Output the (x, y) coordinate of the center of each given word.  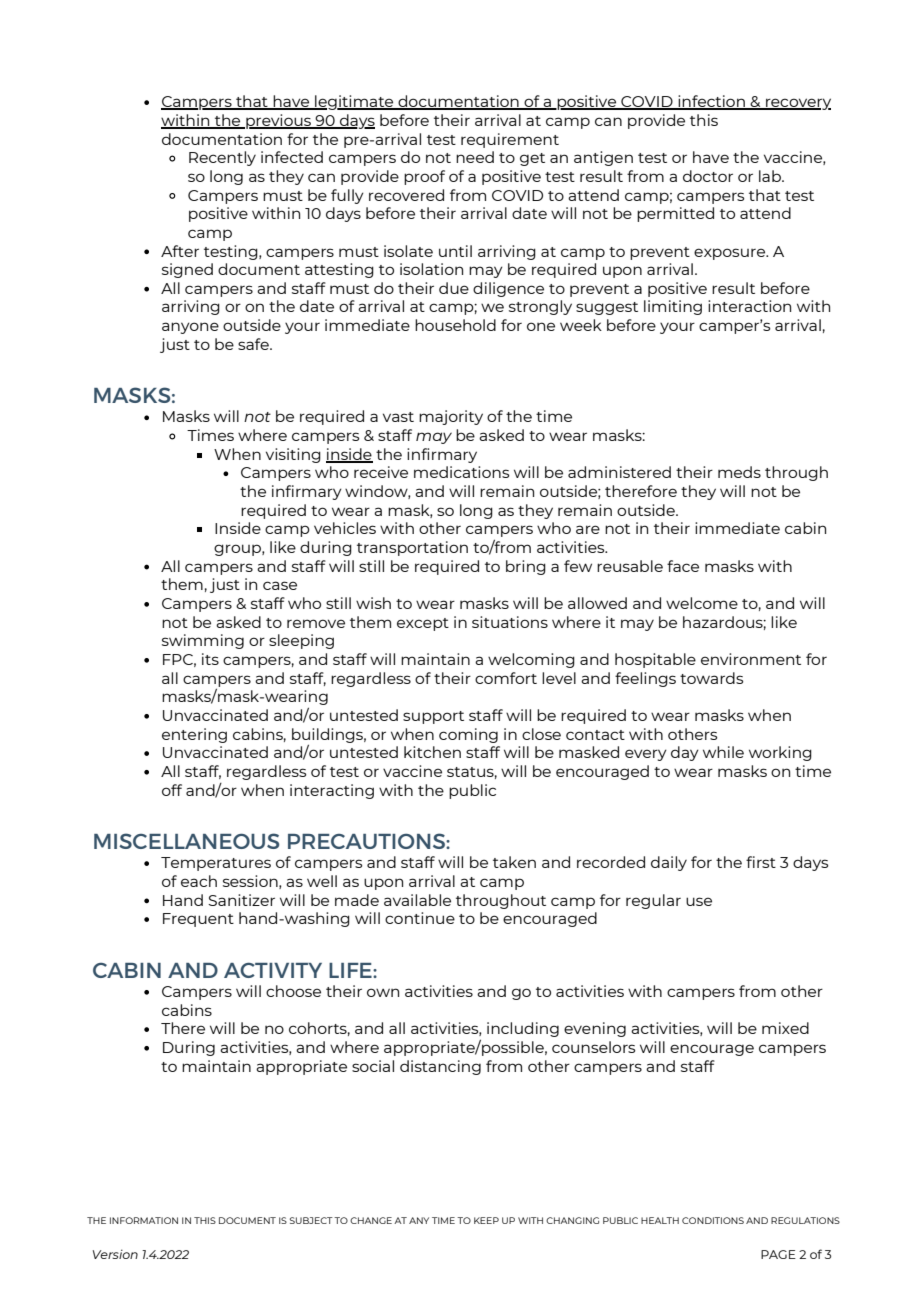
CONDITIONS (713, 1220)
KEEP (486, 1220)
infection (711, 102)
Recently (222, 158)
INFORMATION (144, 1220)
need (475, 157)
